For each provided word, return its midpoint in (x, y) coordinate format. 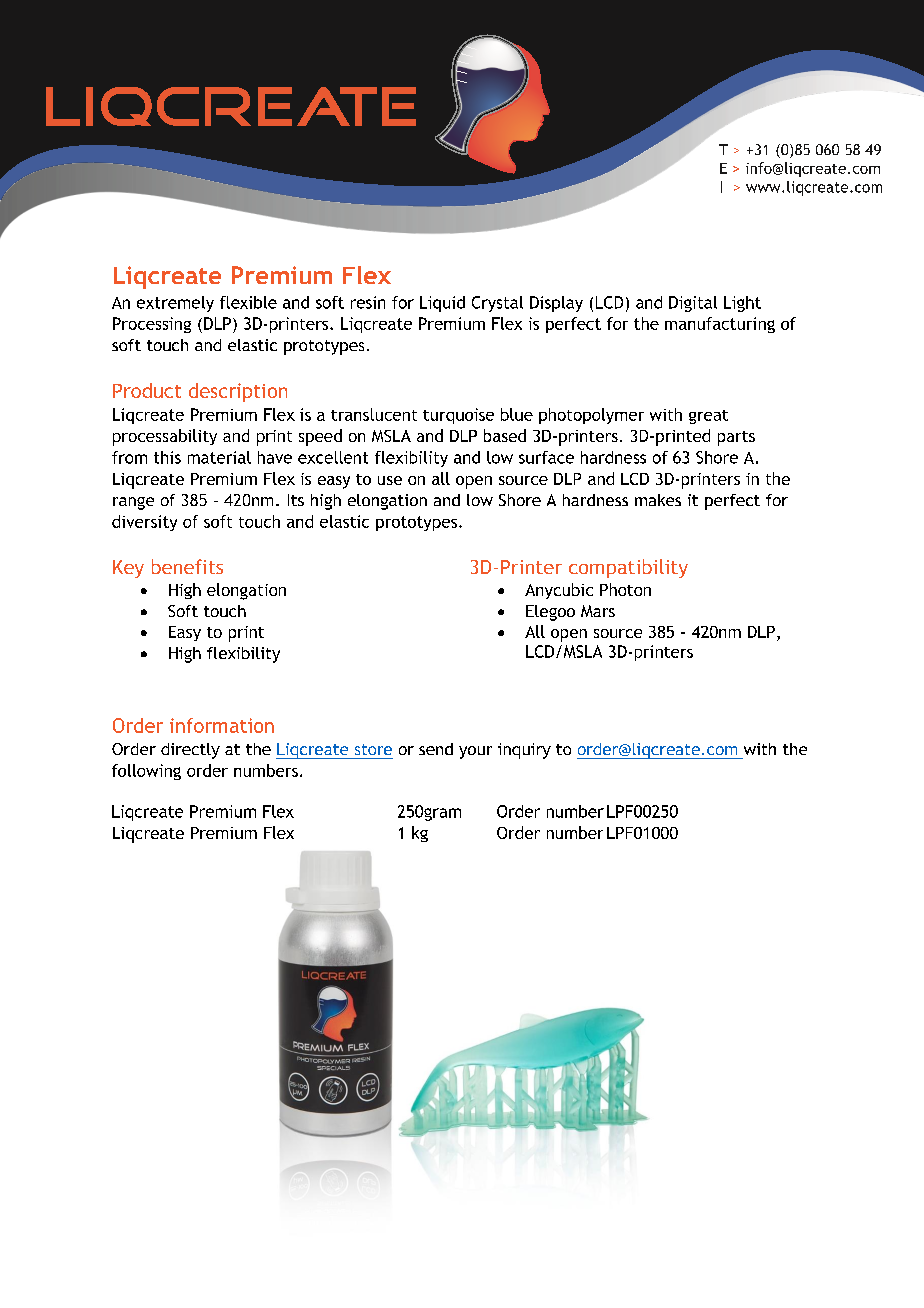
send (436, 749)
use (390, 480)
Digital (693, 304)
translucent (374, 414)
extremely (175, 304)
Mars (598, 611)
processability (165, 437)
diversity (144, 523)
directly (190, 751)
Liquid (442, 304)
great (708, 417)
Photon (625, 589)
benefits (187, 566)
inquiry (524, 751)
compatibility (628, 568)
